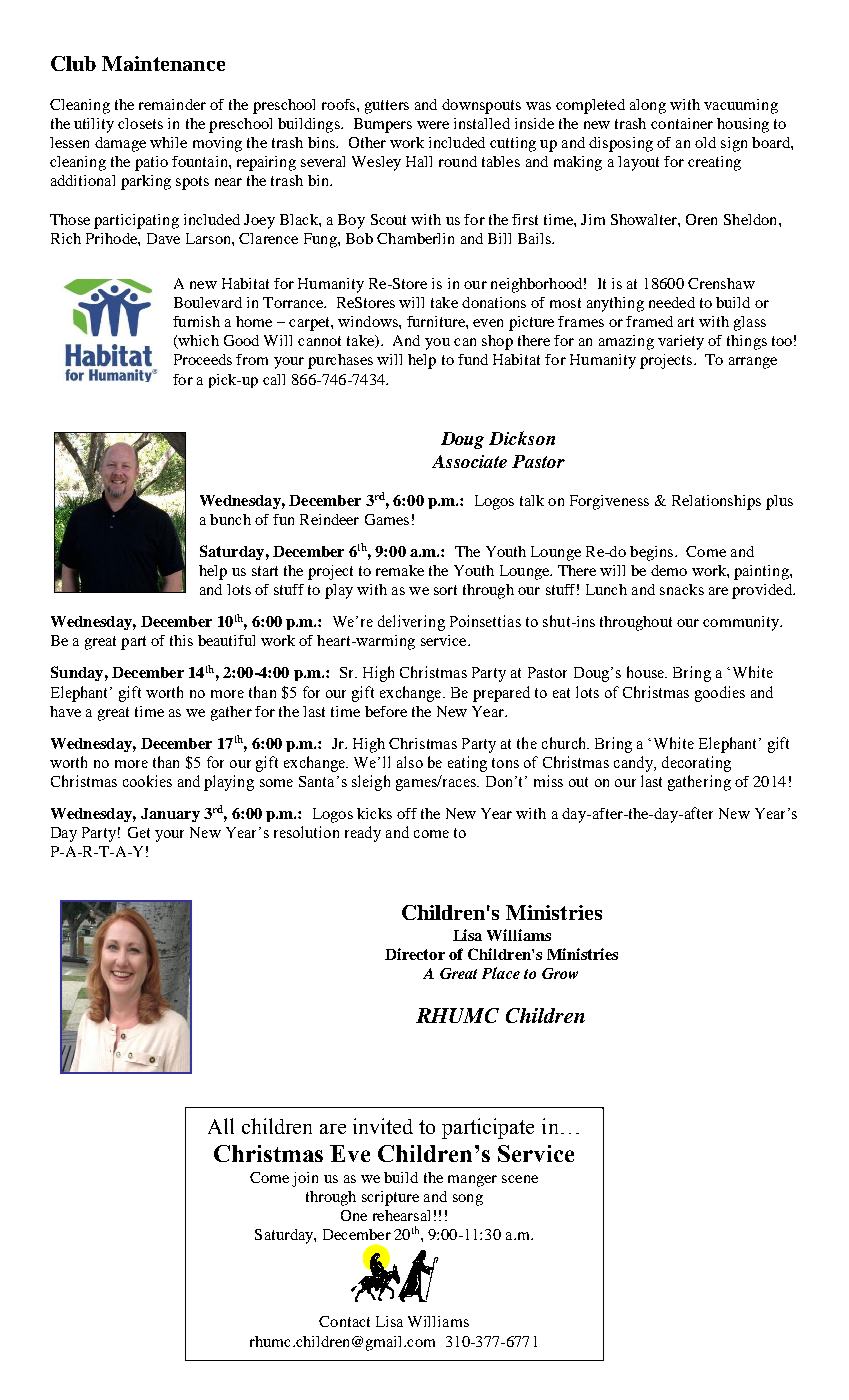 Image resolution: width=849 pixels, height=1400 pixels. I want to click on scene, so click(520, 1179).
